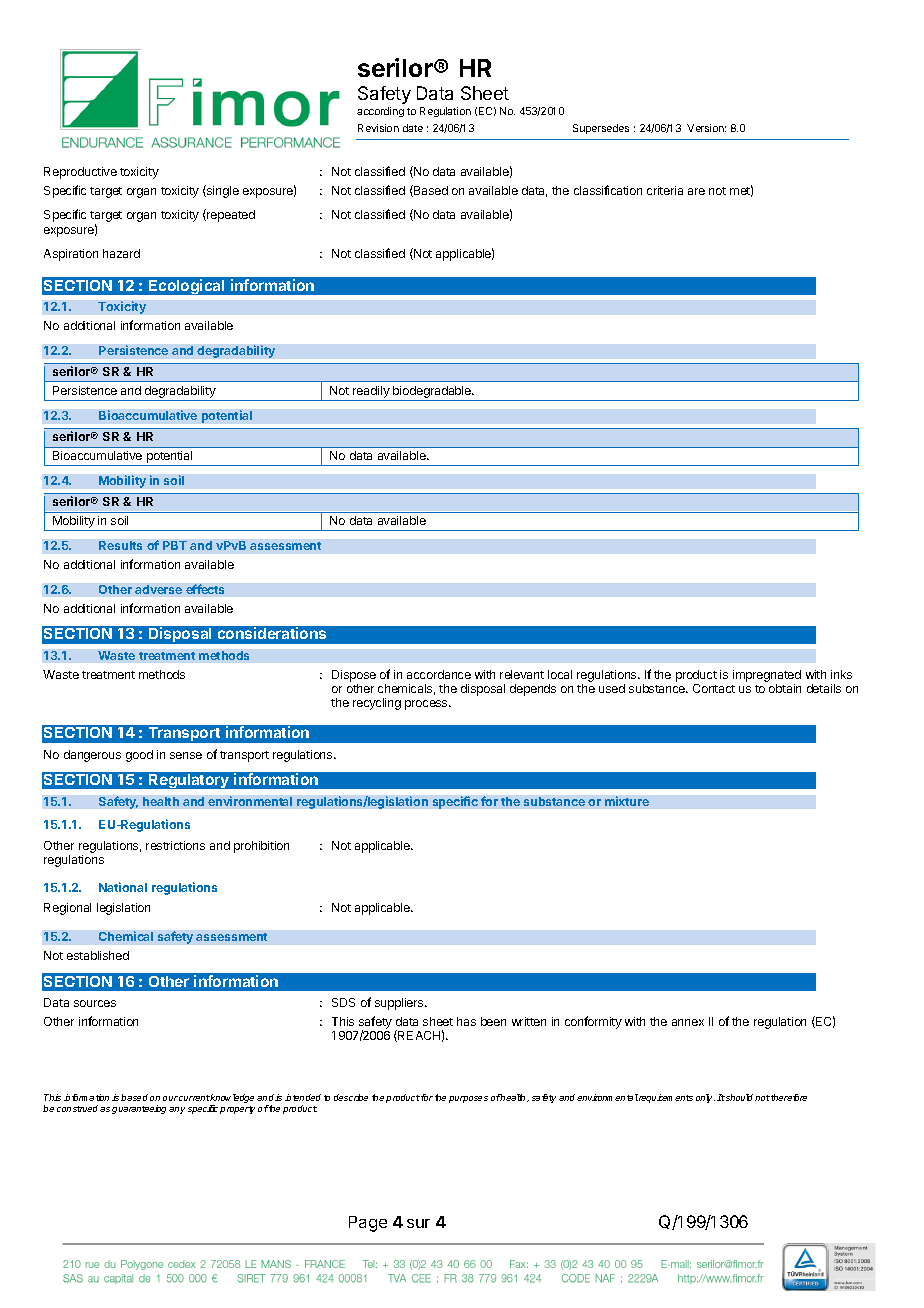  What do you see at coordinates (222, 191) in the image?
I see `single` at bounding box center [222, 191].
